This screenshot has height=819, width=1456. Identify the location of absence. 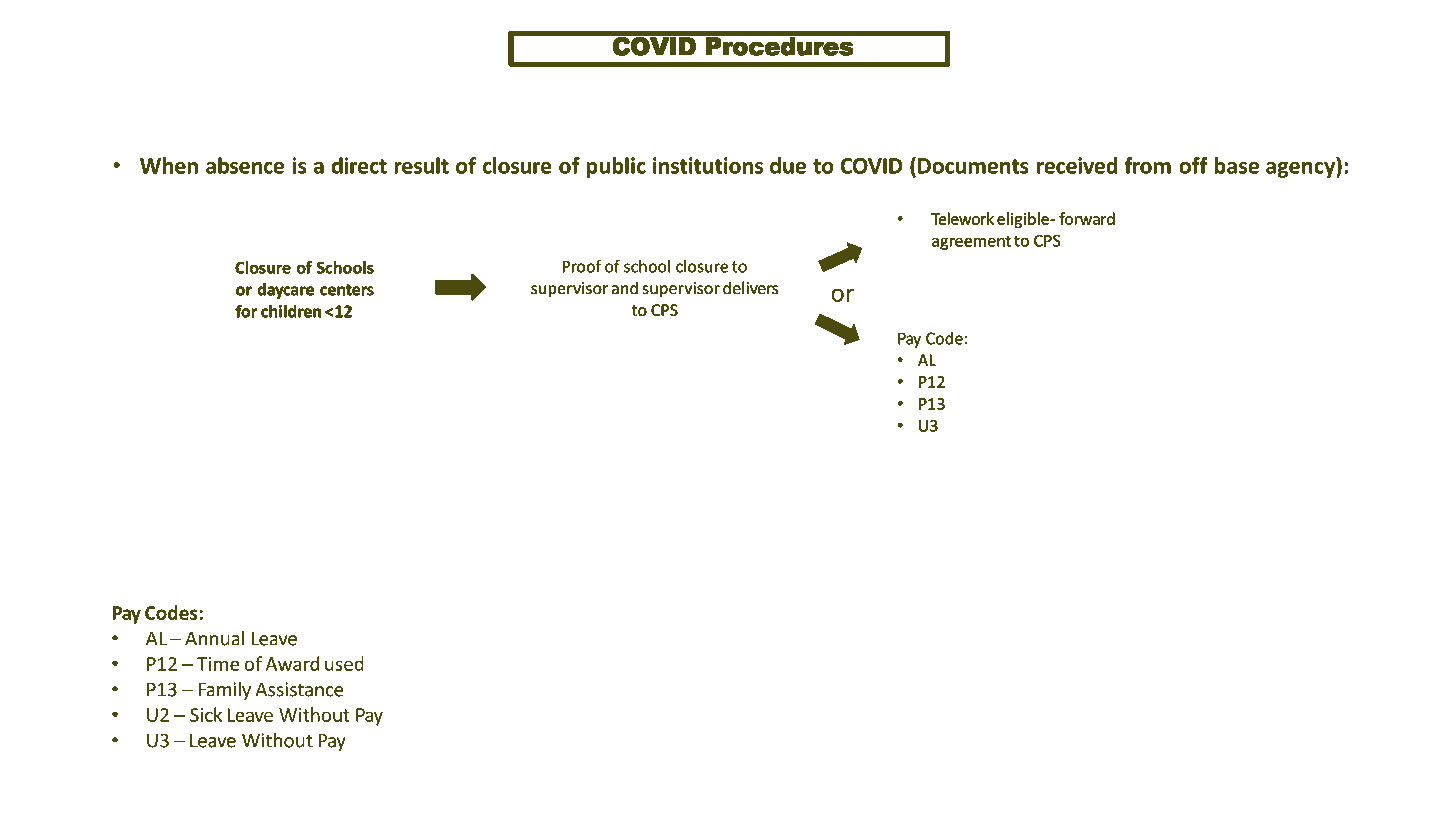
(245, 165).
